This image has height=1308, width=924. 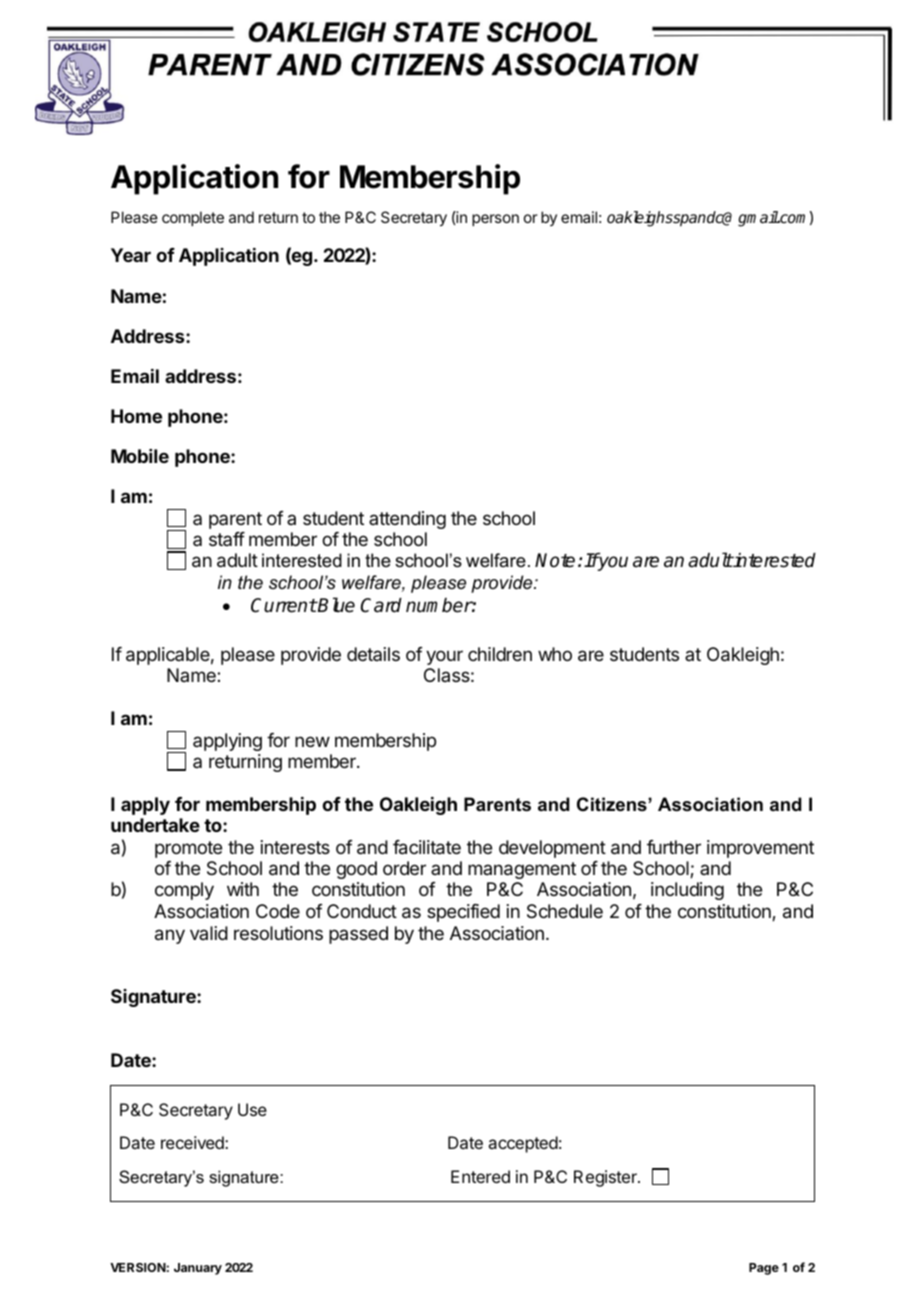 I want to click on Page, so click(x=764, y=1269).
